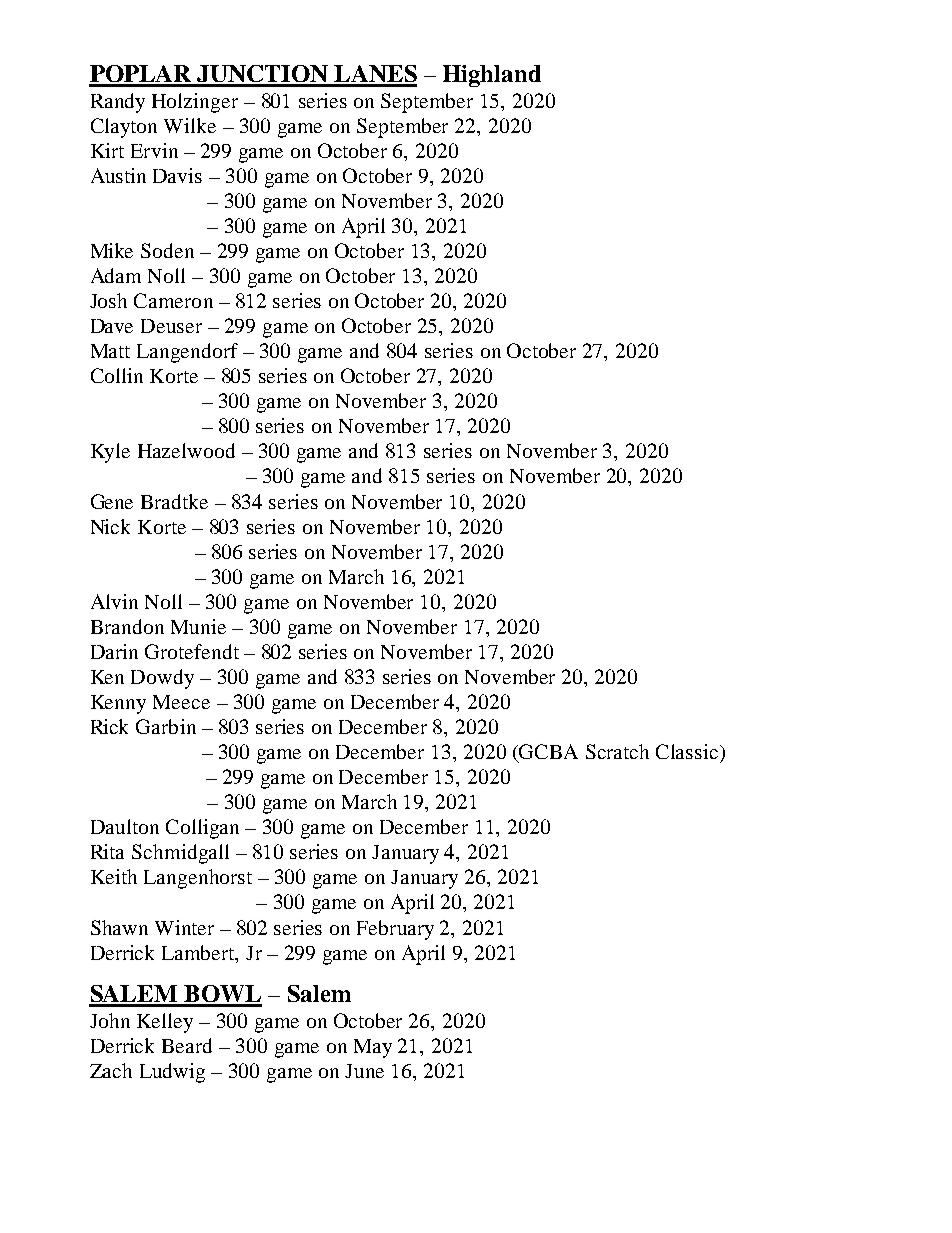  Describe the element at coordinates (190, 125) in the document. I see `Wilke` at that location.
